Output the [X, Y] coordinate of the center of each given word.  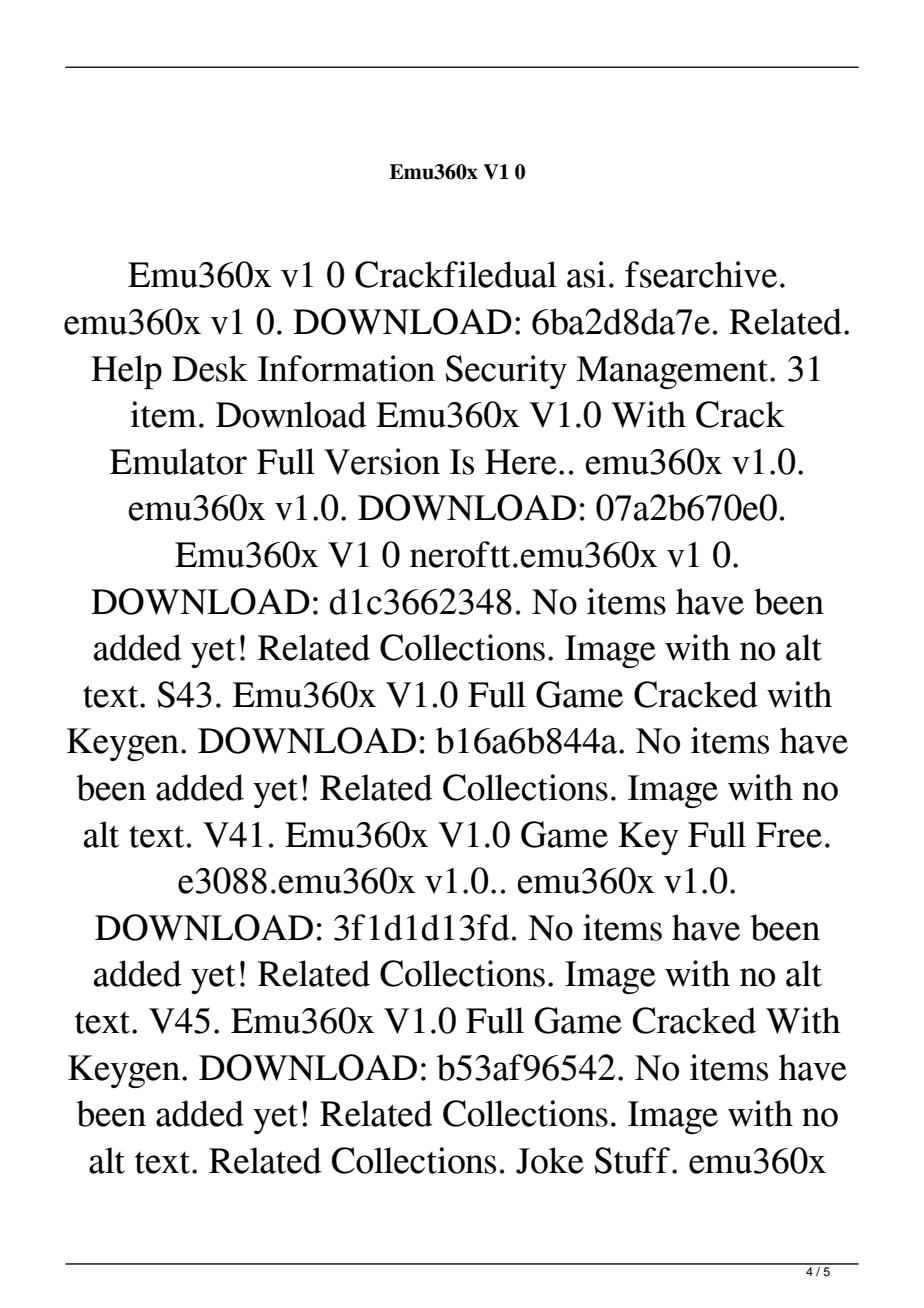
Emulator [178, 461]
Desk [210, 368]
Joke [550, 1160]
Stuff [633, 1160]
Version [382, 461]
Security [506, 372]
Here [521, 462]
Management [674, 372]
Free [789, 835]
